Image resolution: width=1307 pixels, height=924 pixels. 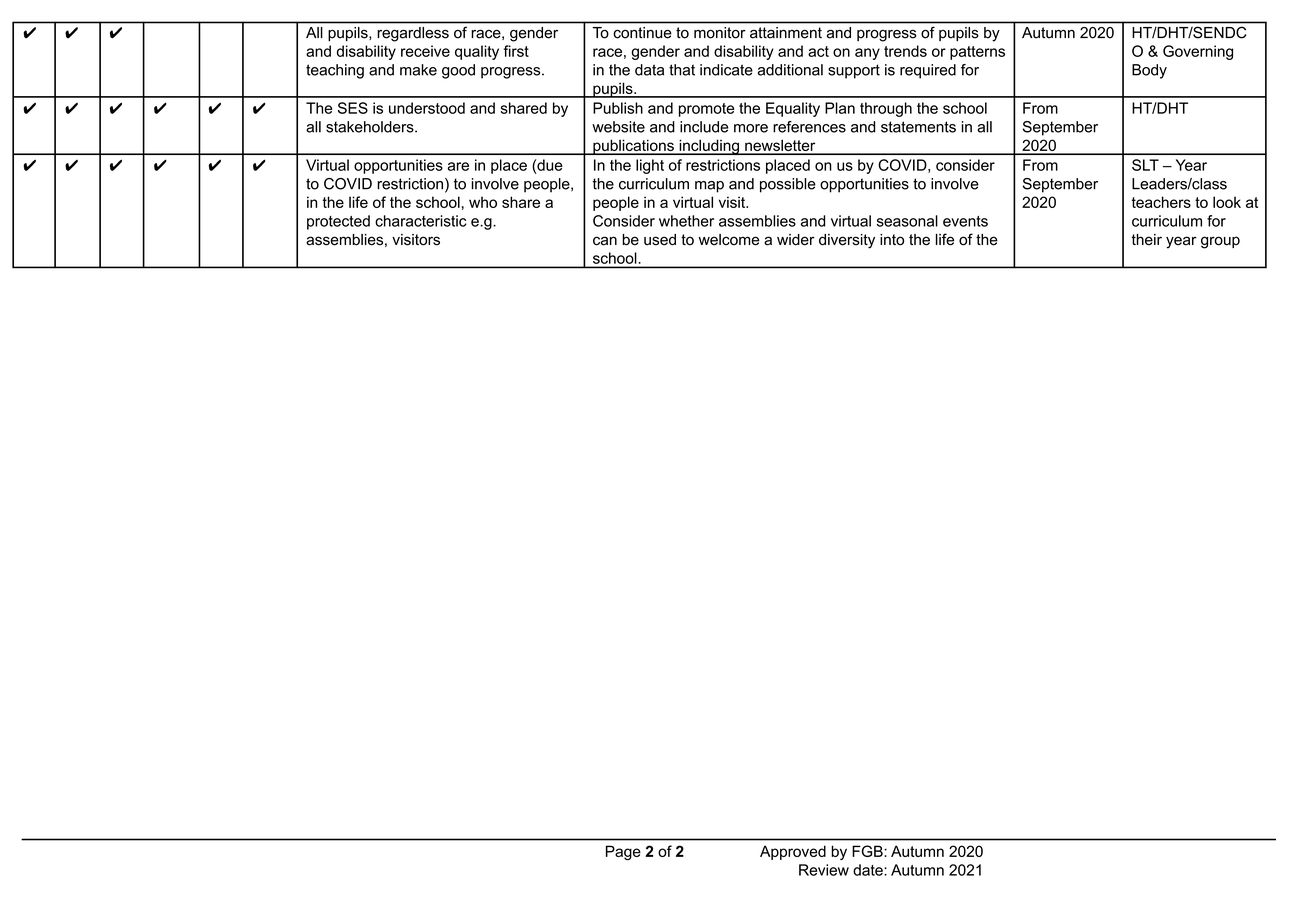 I want to click on teachers, so click(x=1161, y=202).
